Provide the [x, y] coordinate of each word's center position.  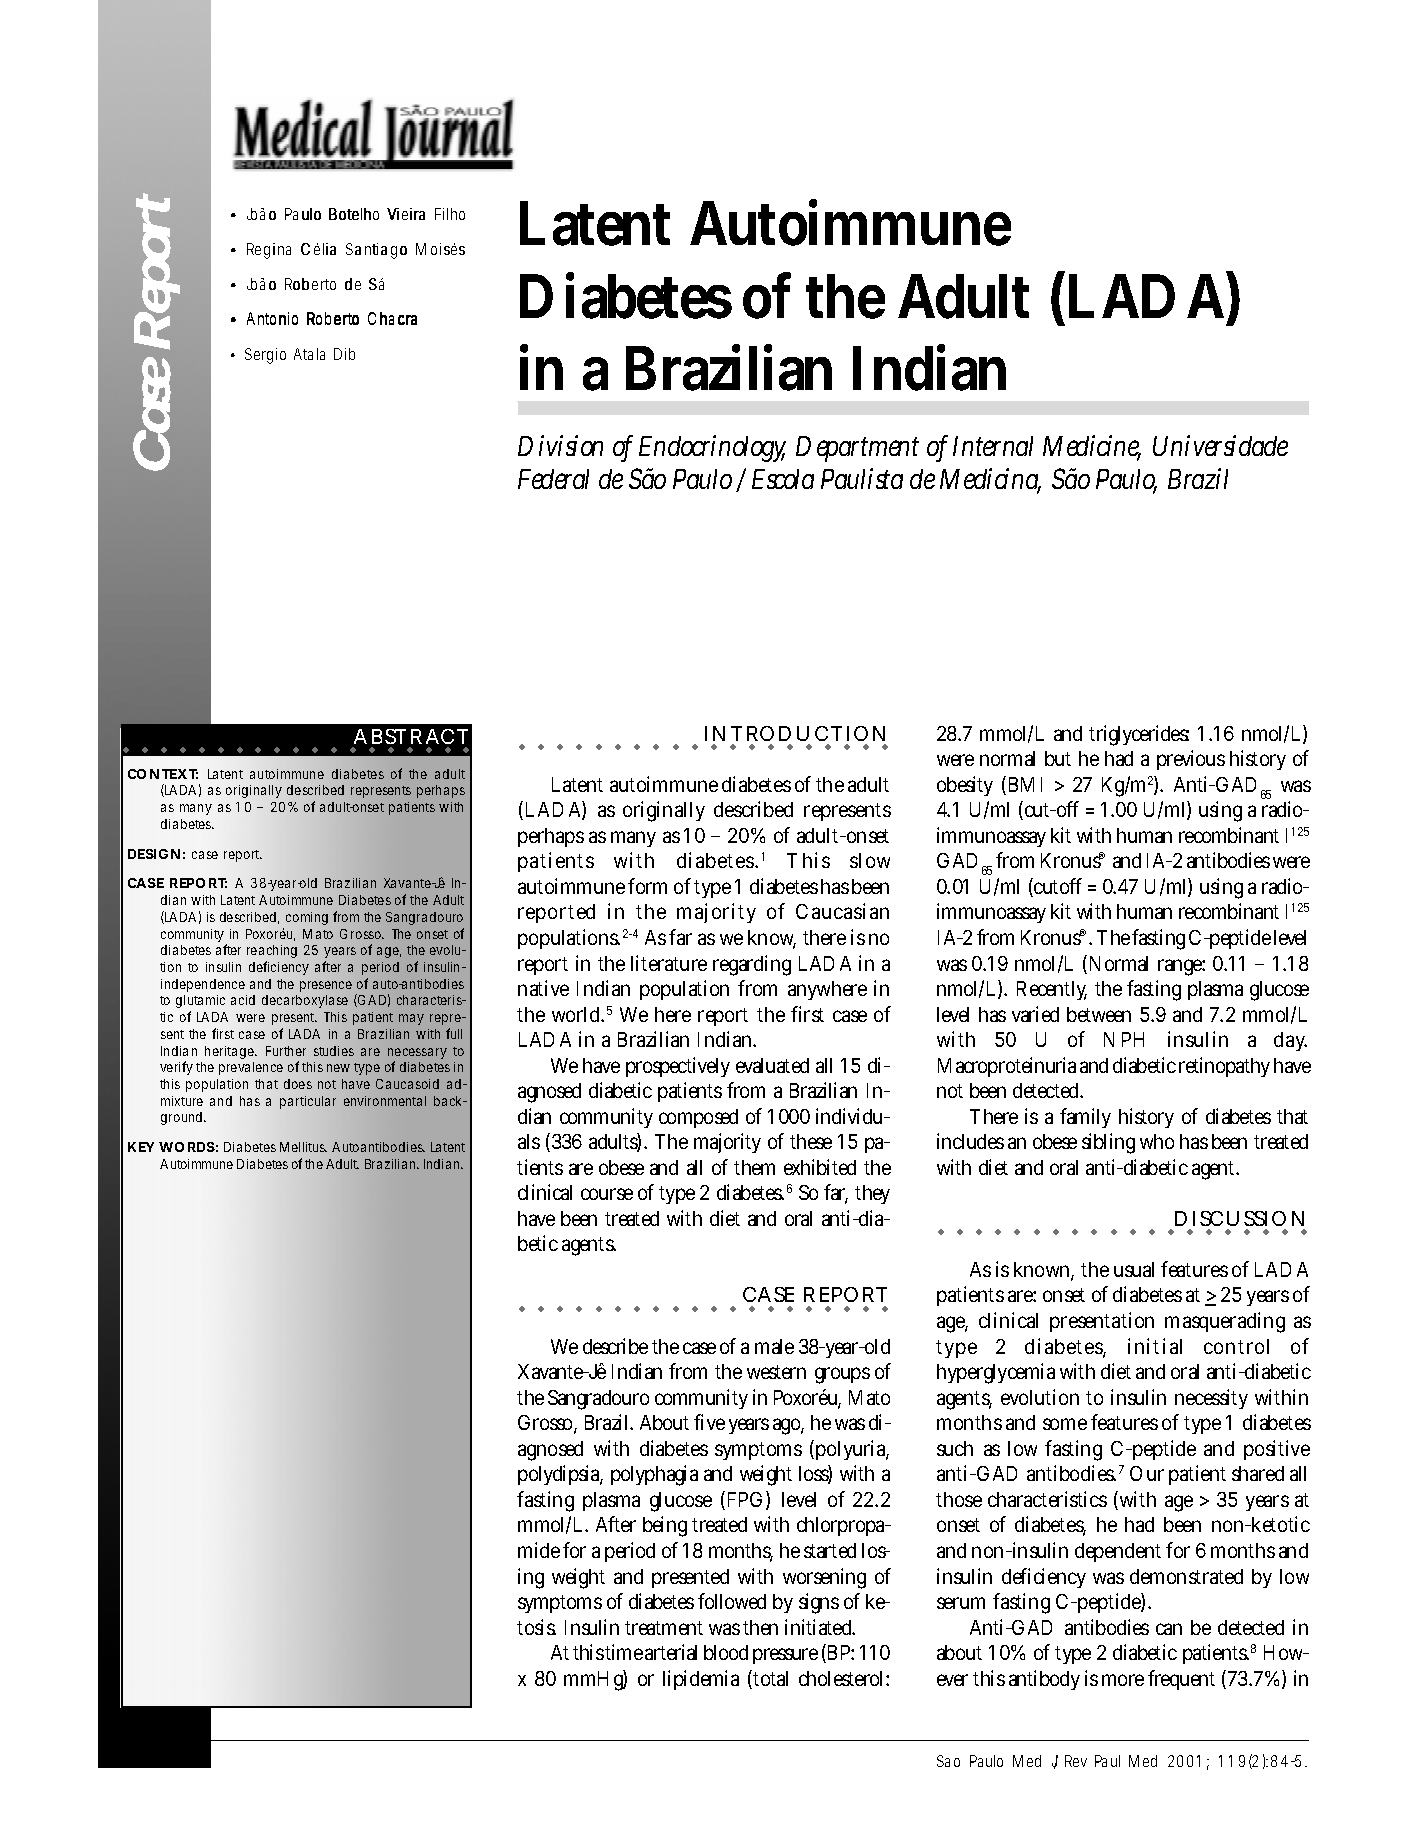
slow [870, 860]
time [624, 1652]
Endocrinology [712, 448]
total [770, 1678]
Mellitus [303, 1147]
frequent [1181, 1680]
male [774, 1346]
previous [1191, 760]
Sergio [265, 356]
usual [1134, 1269]
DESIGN [154, 854]
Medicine [1092, 447]
